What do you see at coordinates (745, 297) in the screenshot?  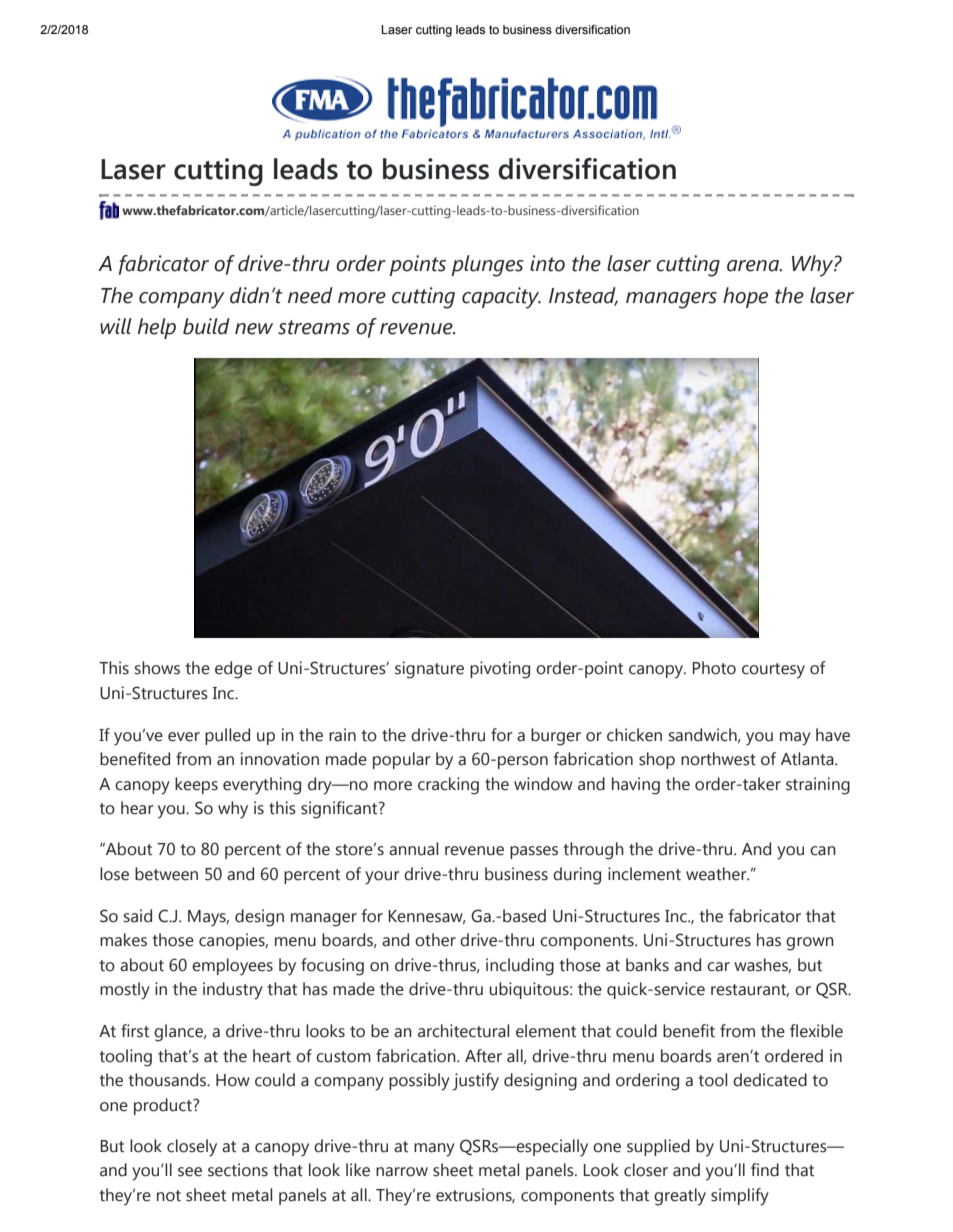 I see `hope` at bounding box center [745, 297].
